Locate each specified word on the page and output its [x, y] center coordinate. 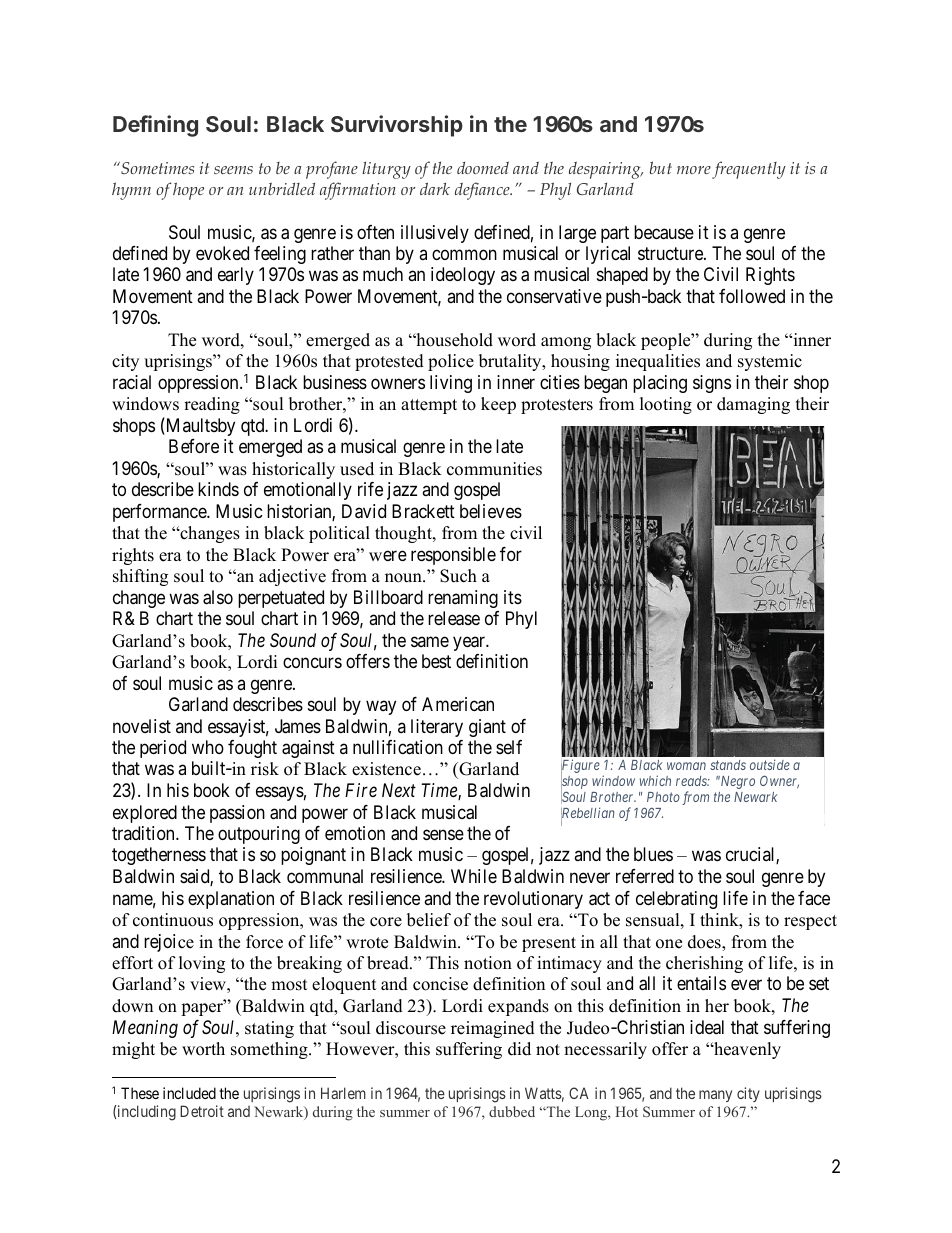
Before [194, 446]
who [208, 747]
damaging [753, 405]
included [189, 1093]
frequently [749, 170]
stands [728, 765]
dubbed [512, 1111]
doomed [483, 167]
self [509, 747]
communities [494, 469]
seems [233, 170]
